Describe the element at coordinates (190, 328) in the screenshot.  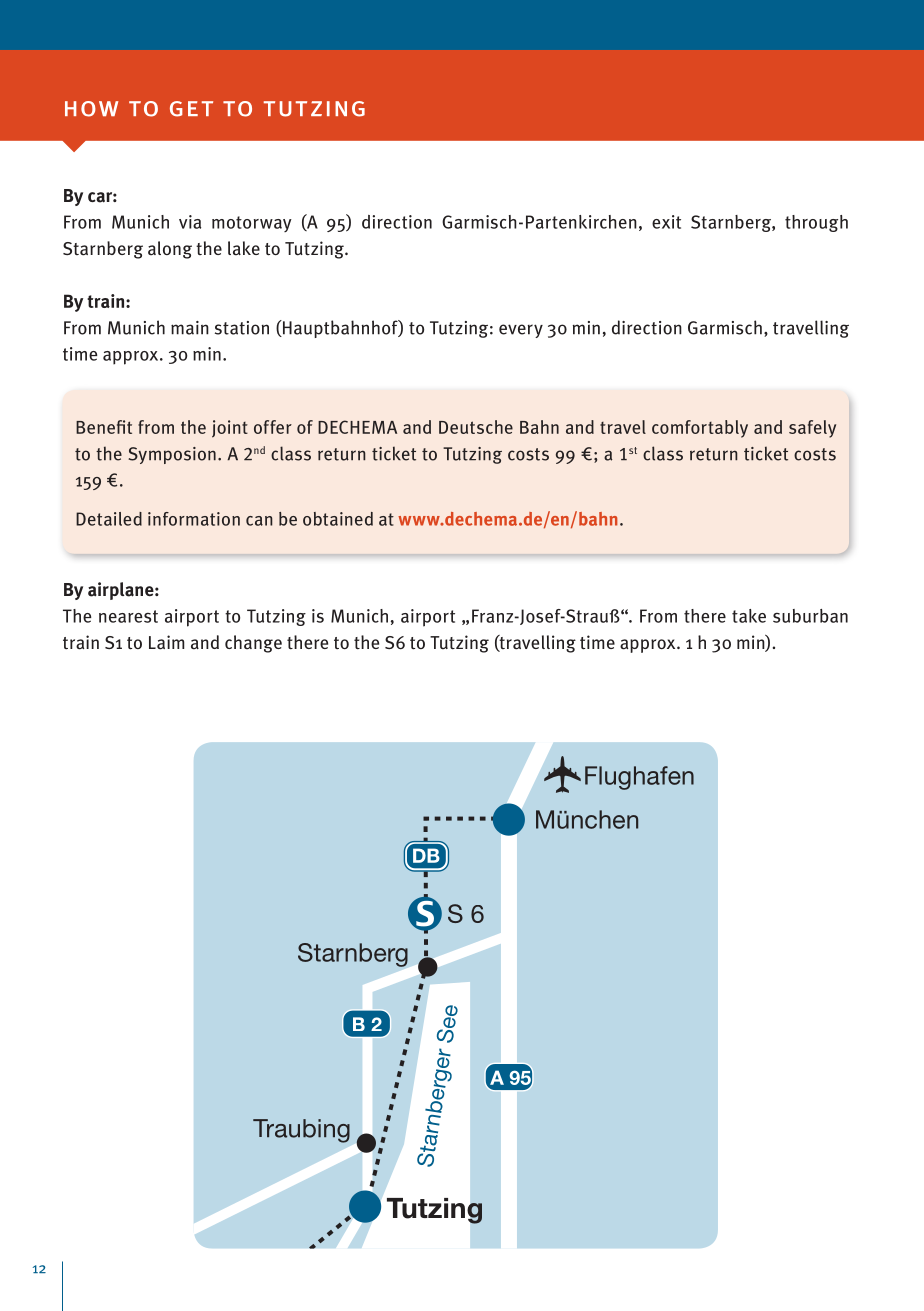
I see `main` at that location.
